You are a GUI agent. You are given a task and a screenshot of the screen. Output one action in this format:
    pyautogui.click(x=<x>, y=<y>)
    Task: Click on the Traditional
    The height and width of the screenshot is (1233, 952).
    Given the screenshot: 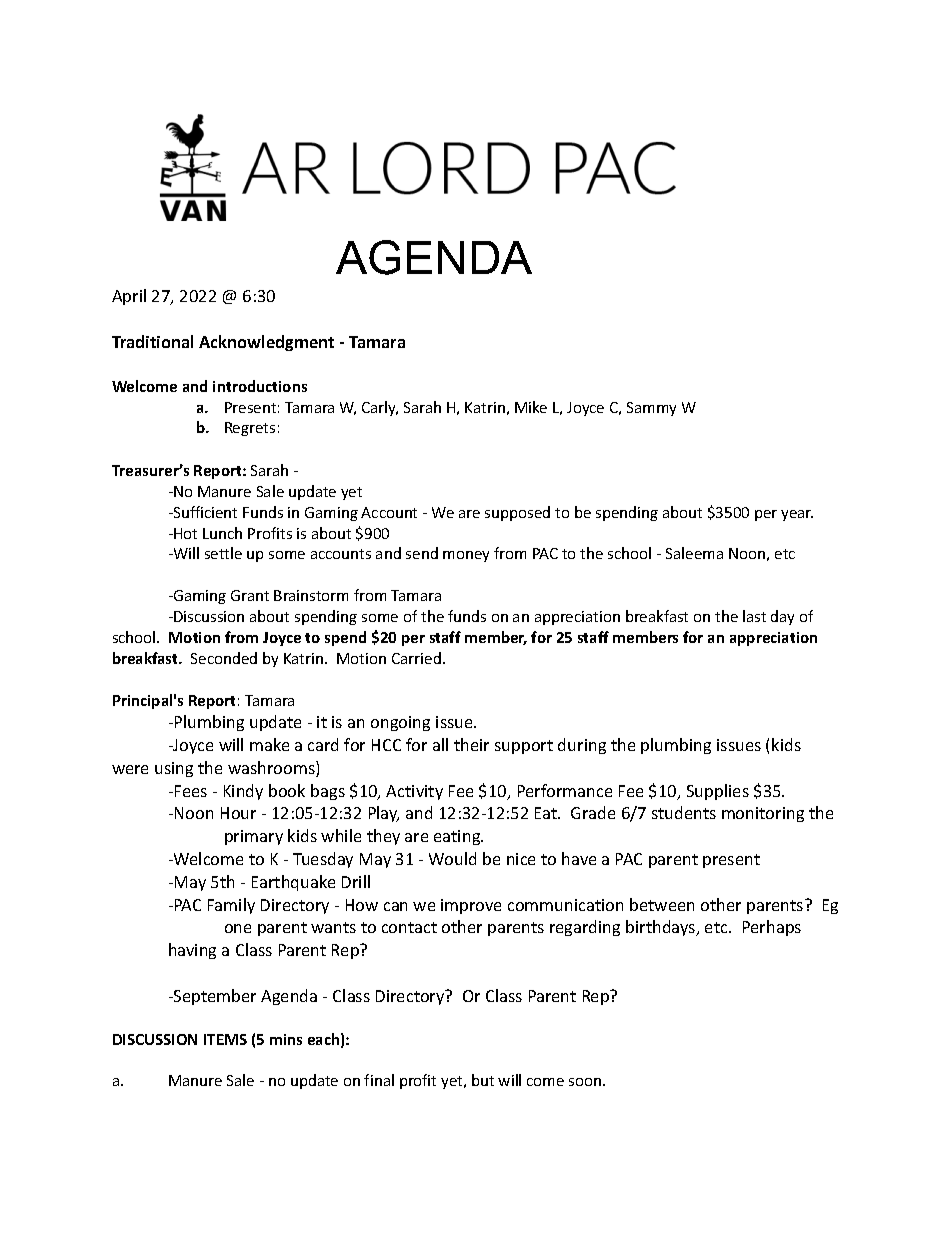 What is the action you would take?
    pyautogui.click(x=152, y=341)
